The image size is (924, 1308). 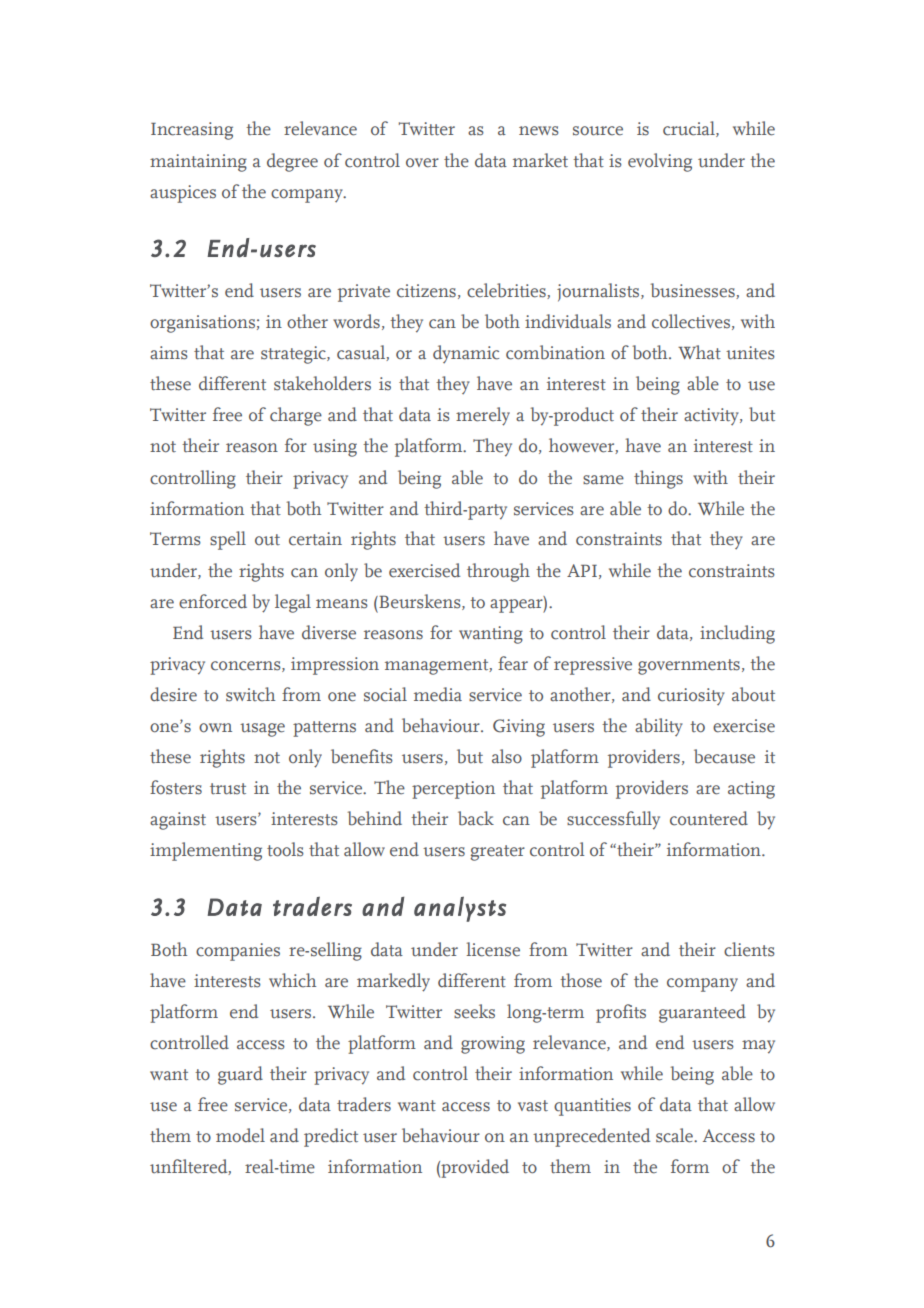 What do you see at coordinates (540, 160) in the image?
I see `market` at bounding box center [540, 160].
